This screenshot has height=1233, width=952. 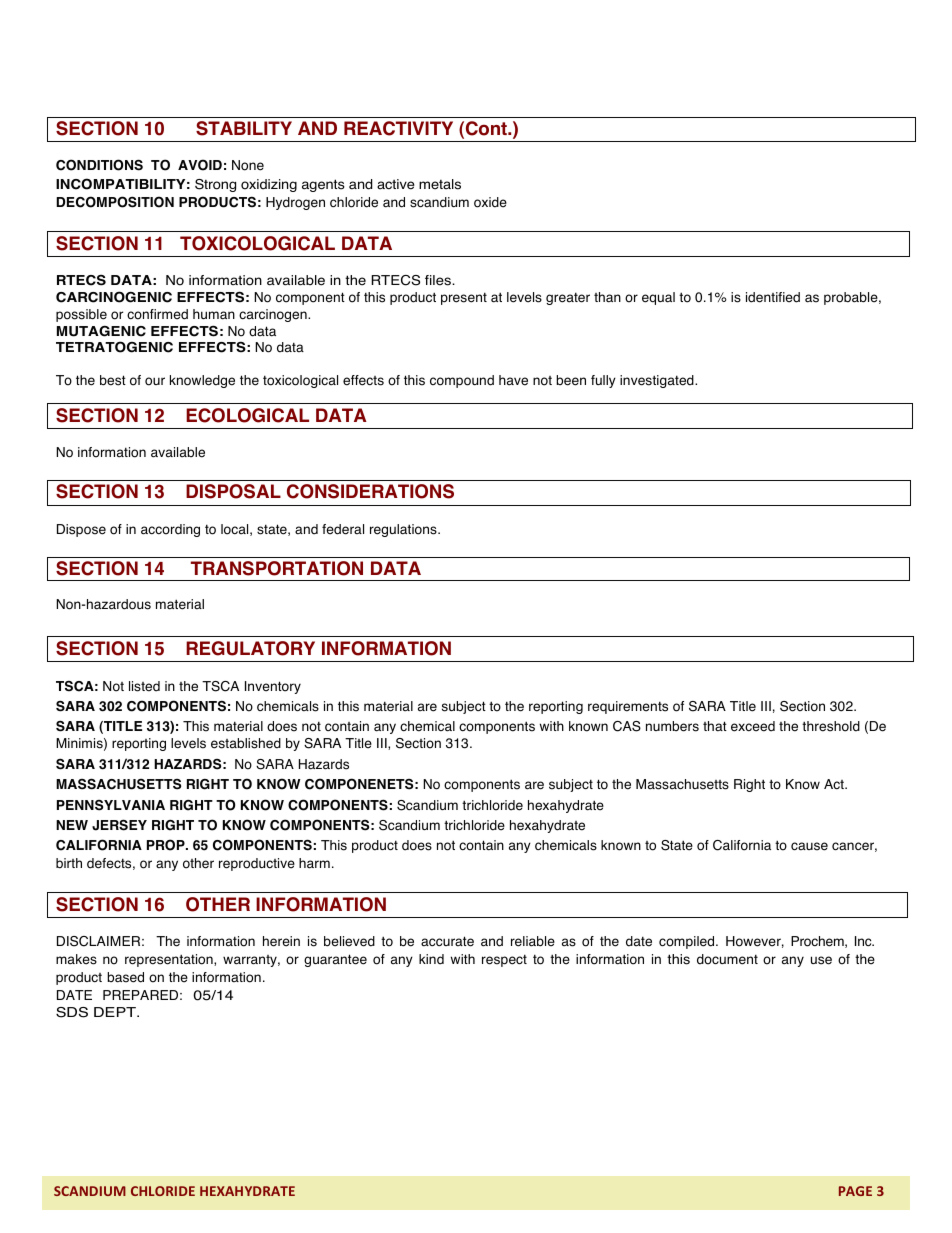 What do you see at coordinates (200, 165) in the screenshot?
I see `AVOID` at bounding box center [200, 165].
